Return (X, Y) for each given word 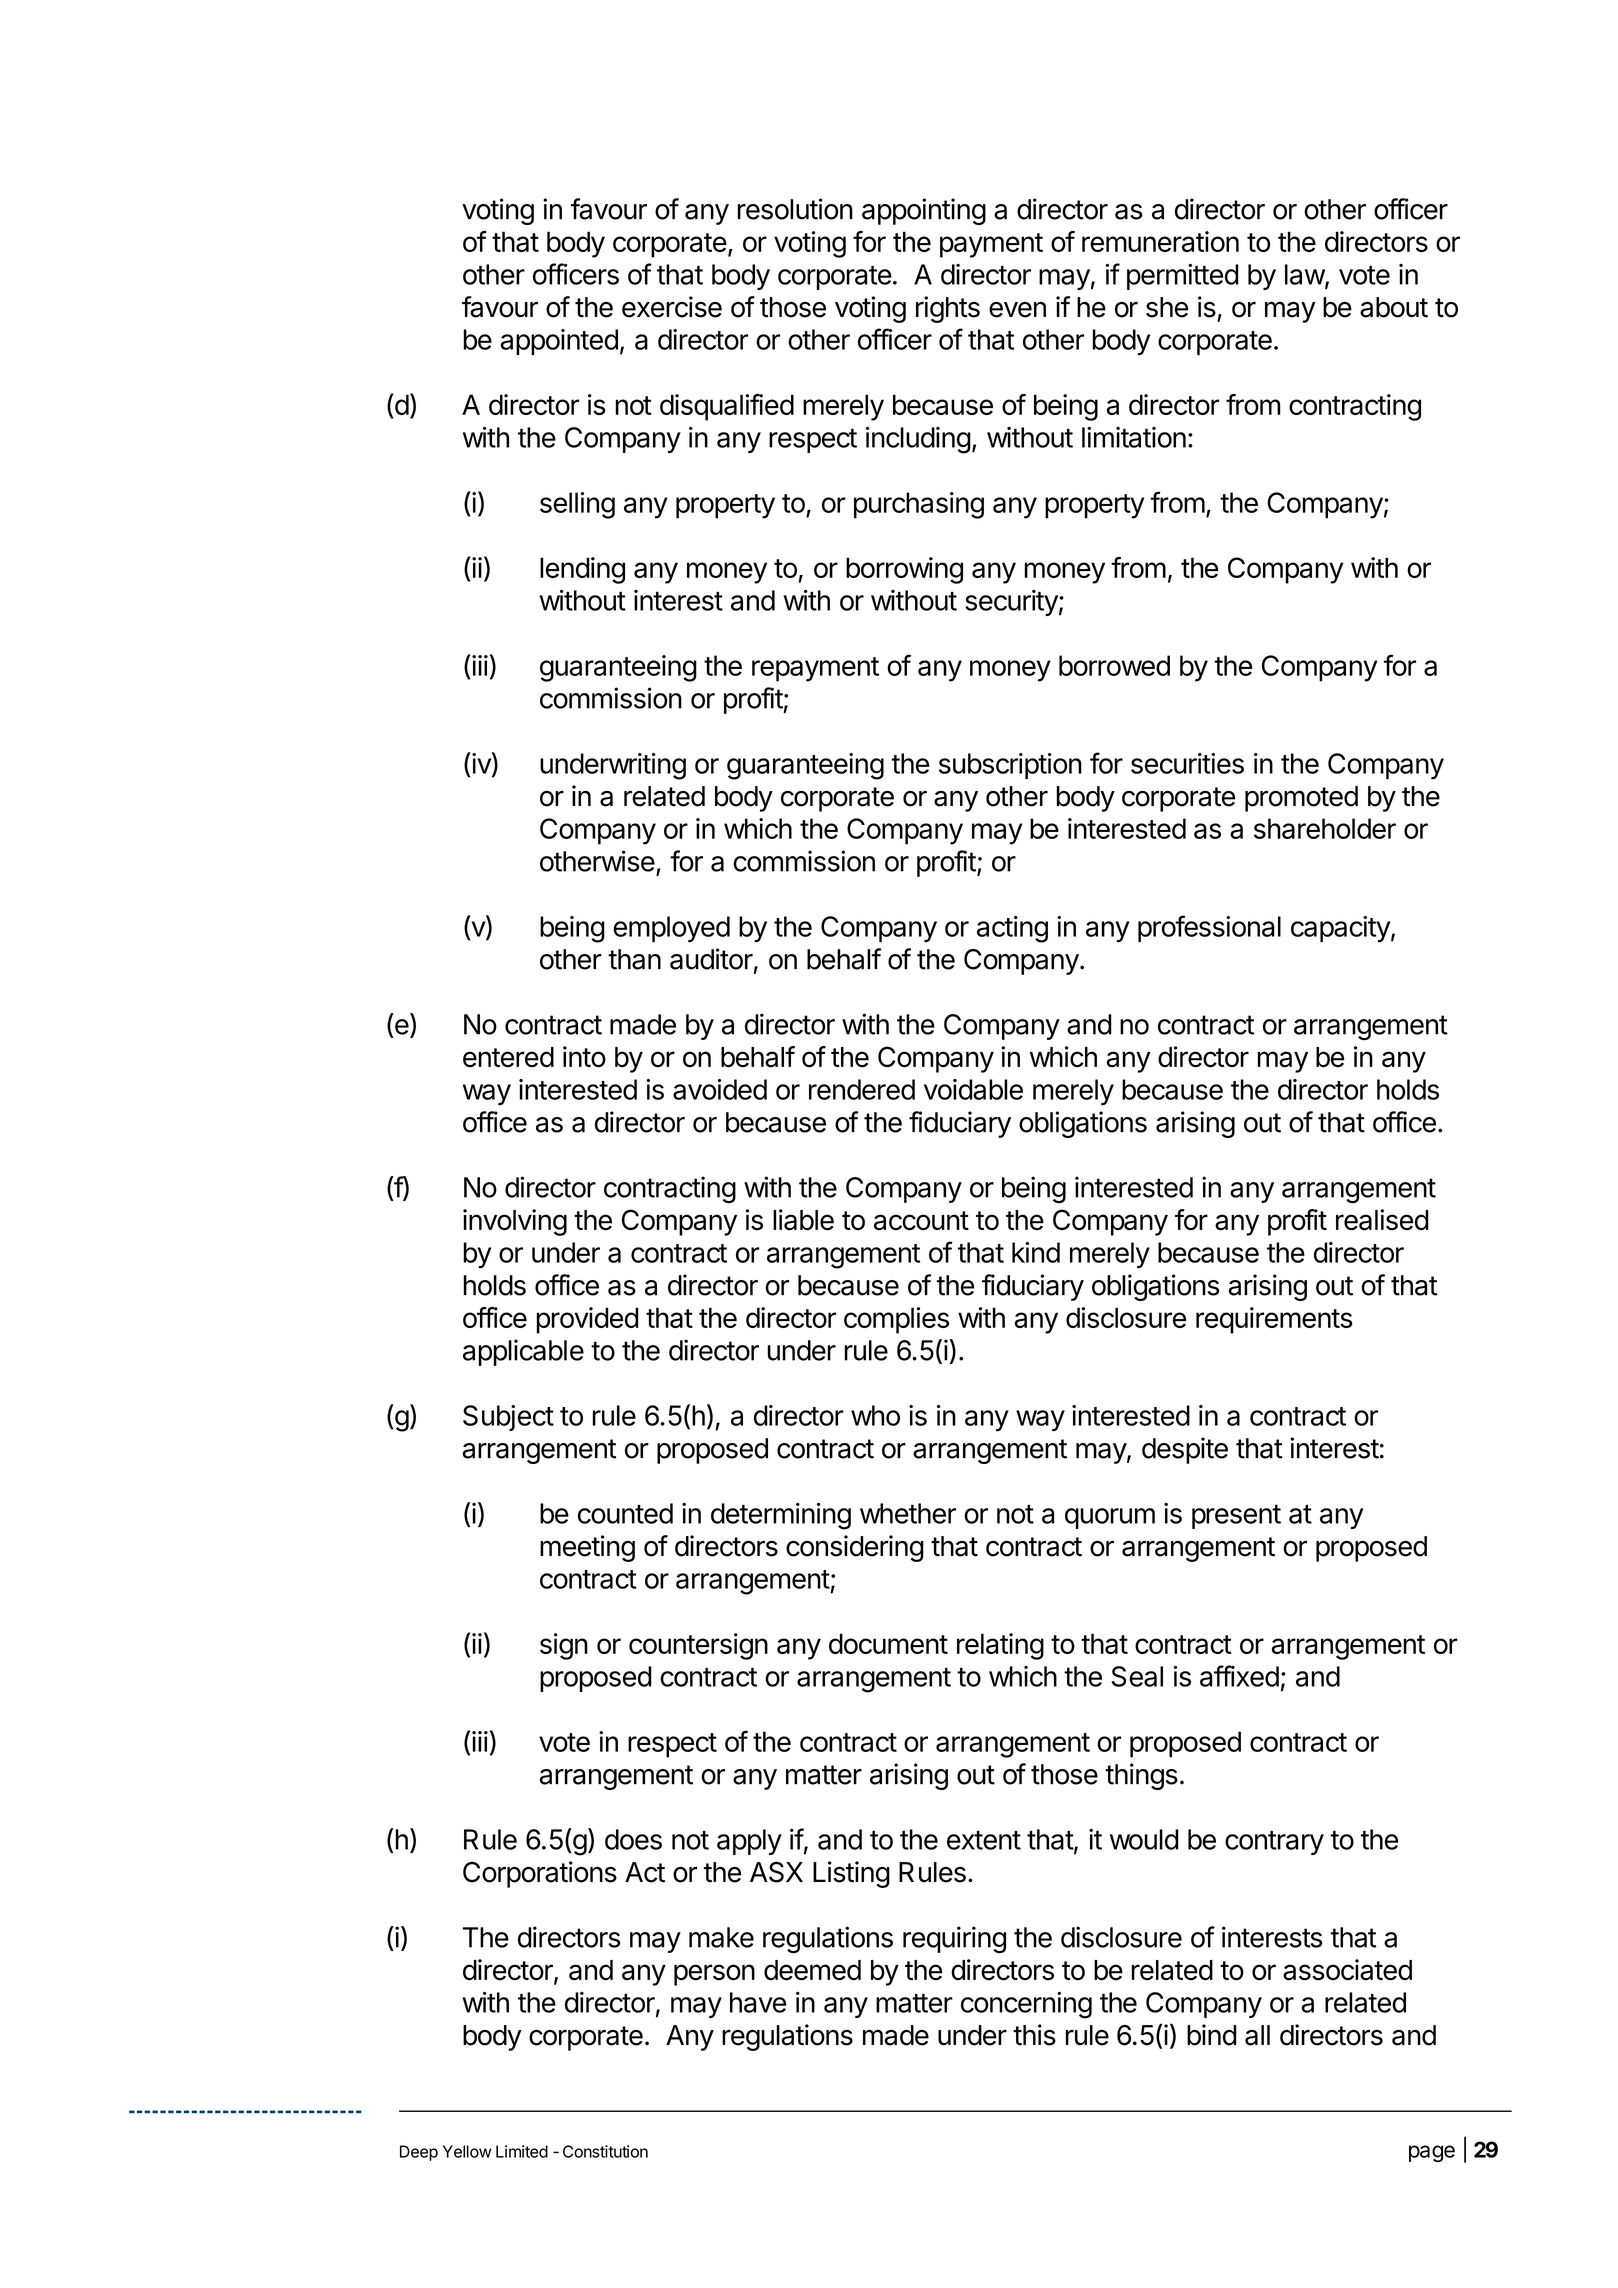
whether (908, 1513)
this (1034, 2035)
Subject (508, 1418)
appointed (559, 342)
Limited (522, 2151)
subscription (1010, 766)
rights (948, 309)
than (634, 959)
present (1236, 1517)
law (1305, 275)
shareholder (1325, 828)
